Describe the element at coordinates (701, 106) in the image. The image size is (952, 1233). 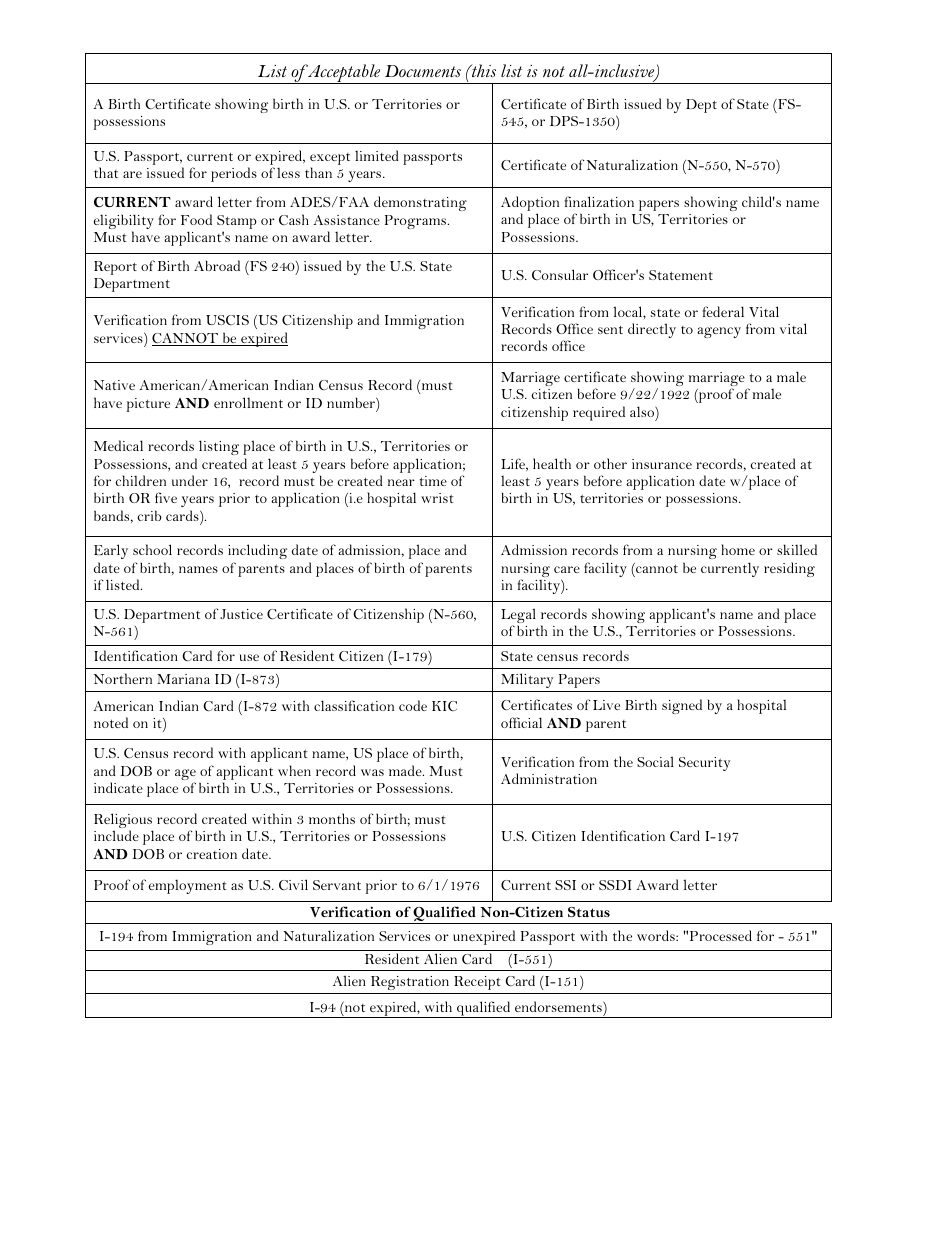
I see `Dept` at that location.
